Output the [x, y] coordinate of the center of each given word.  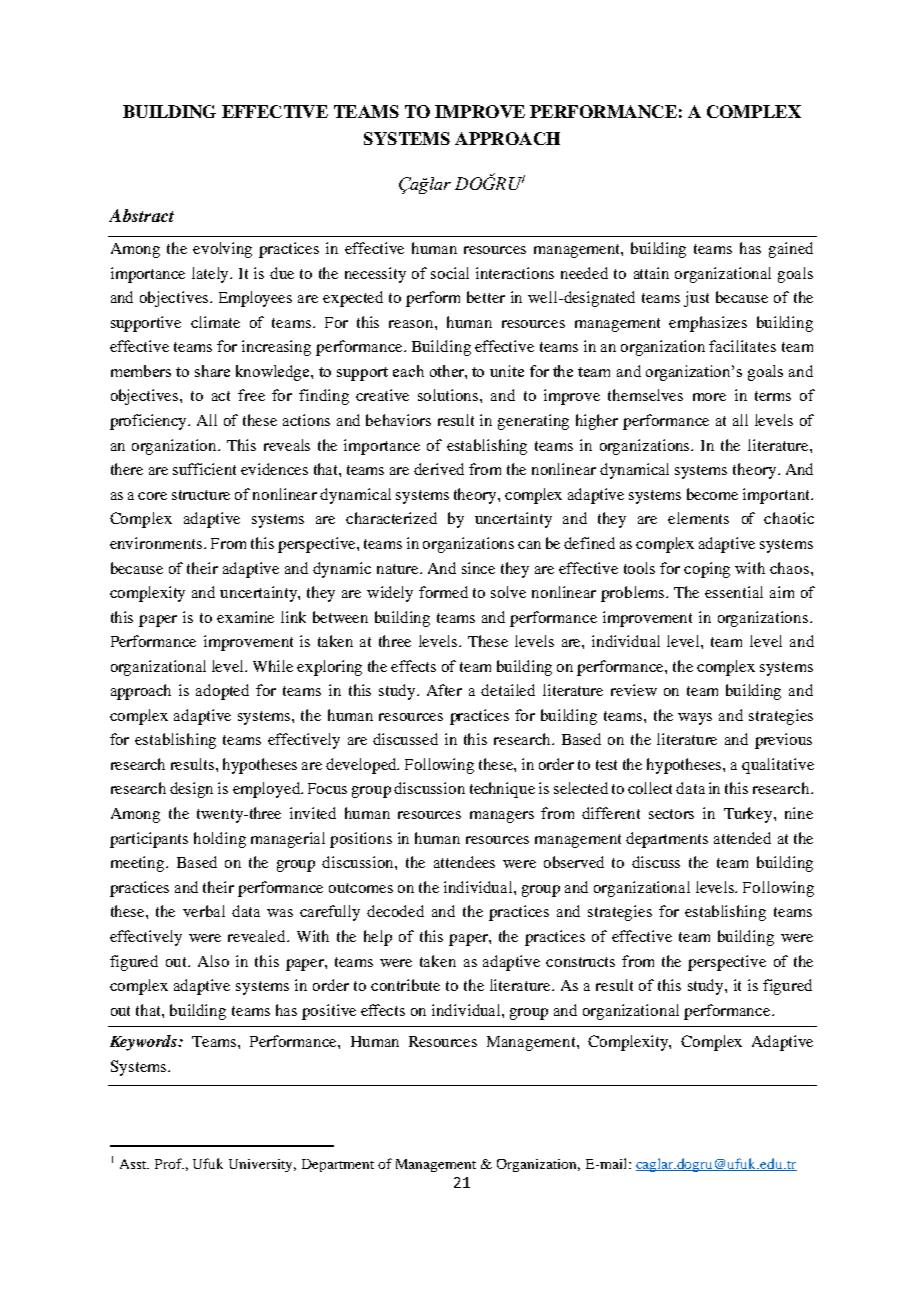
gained [791, 250]
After [444, 690]
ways [695, 719]
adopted [222, 692]
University [262, 1165]
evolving [222, 250]
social [450, 273]
